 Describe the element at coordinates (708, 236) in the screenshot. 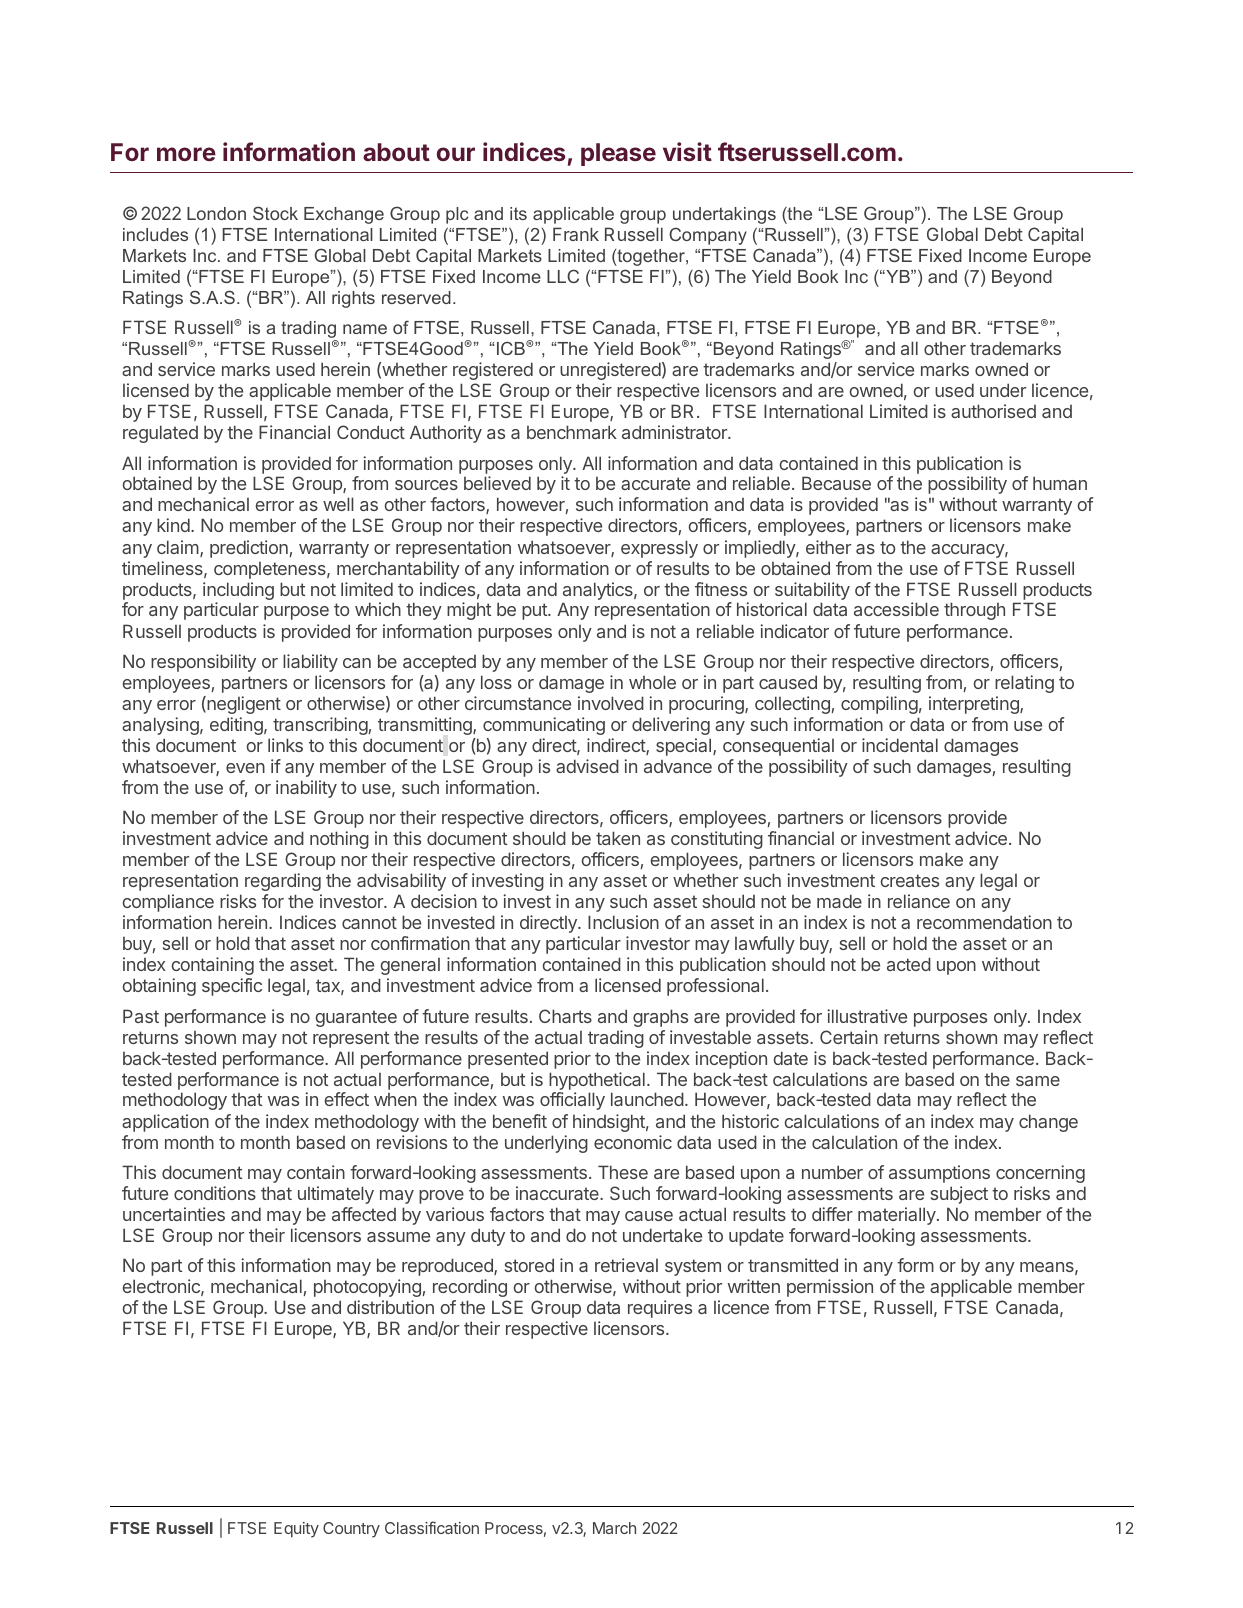

I see `Company` at that location.
